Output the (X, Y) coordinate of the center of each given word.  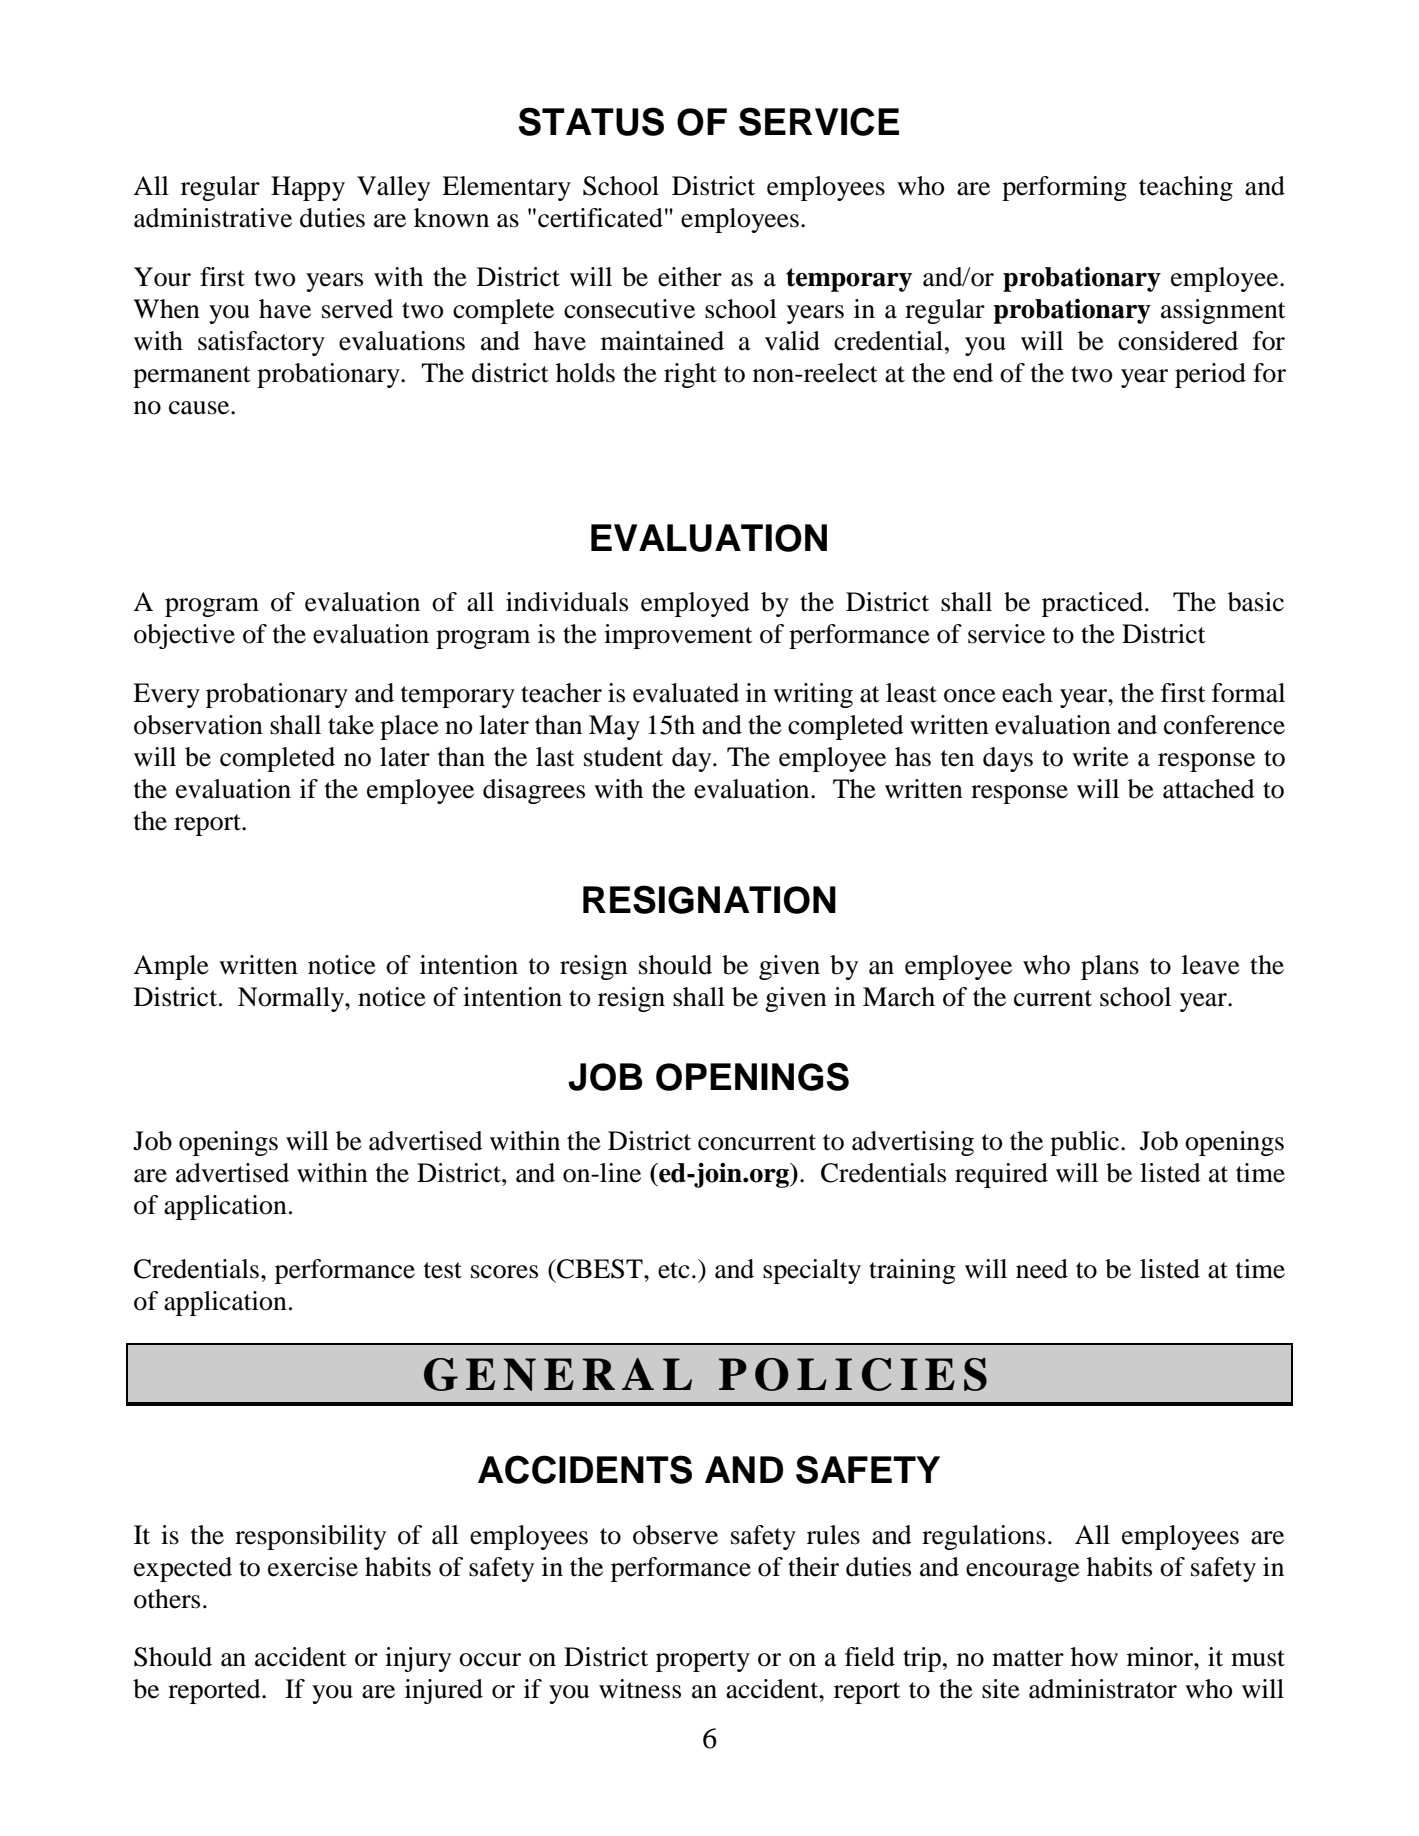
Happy (308, 188)
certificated (600, 218)
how (1094, 1657)
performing (1064, 188)
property (703, 1661)
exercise (313, 1567)
